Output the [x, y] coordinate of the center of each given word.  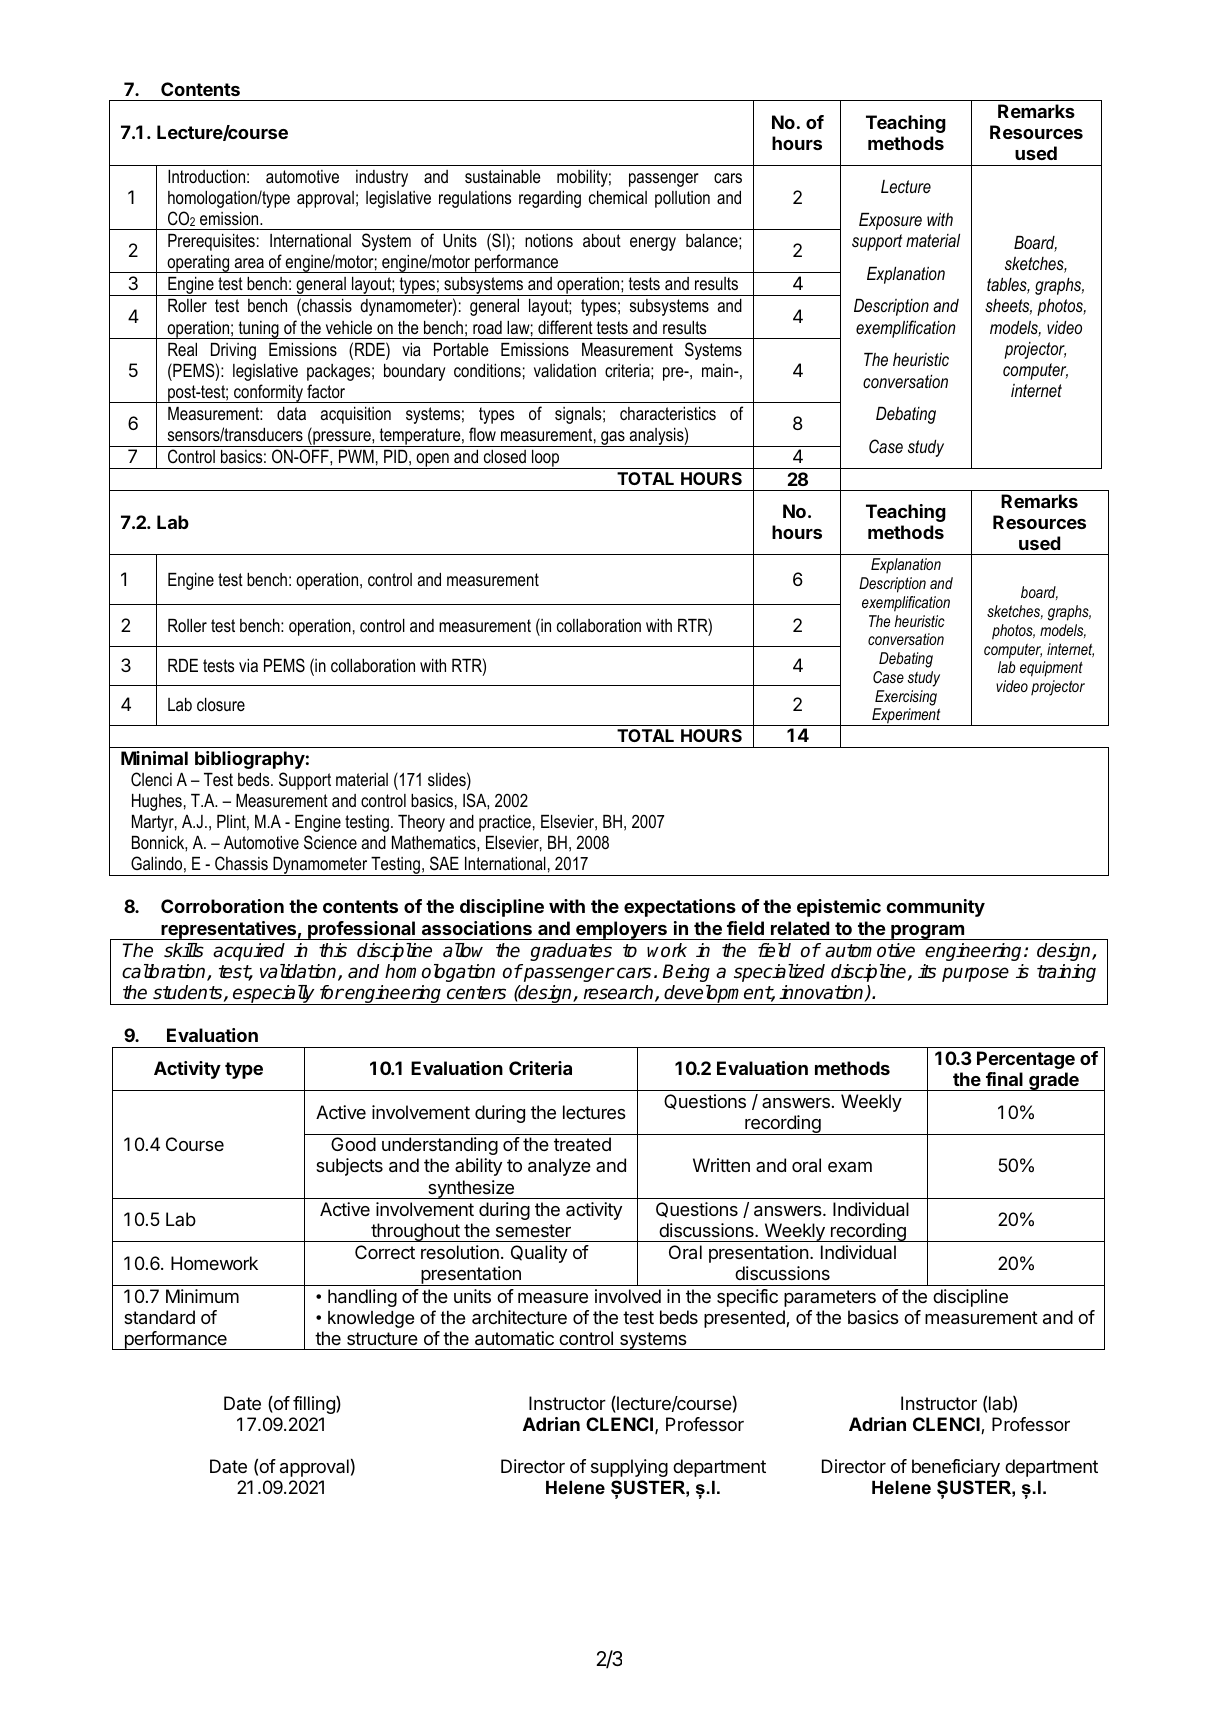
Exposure [890, 221]
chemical [618, 197]
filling [315, 1405]
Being [686, 973]
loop [545, 459]
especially [274, 995]
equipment [1051, 669]
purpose [975, 974]
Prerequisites [211, 242]
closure [221, 704]
